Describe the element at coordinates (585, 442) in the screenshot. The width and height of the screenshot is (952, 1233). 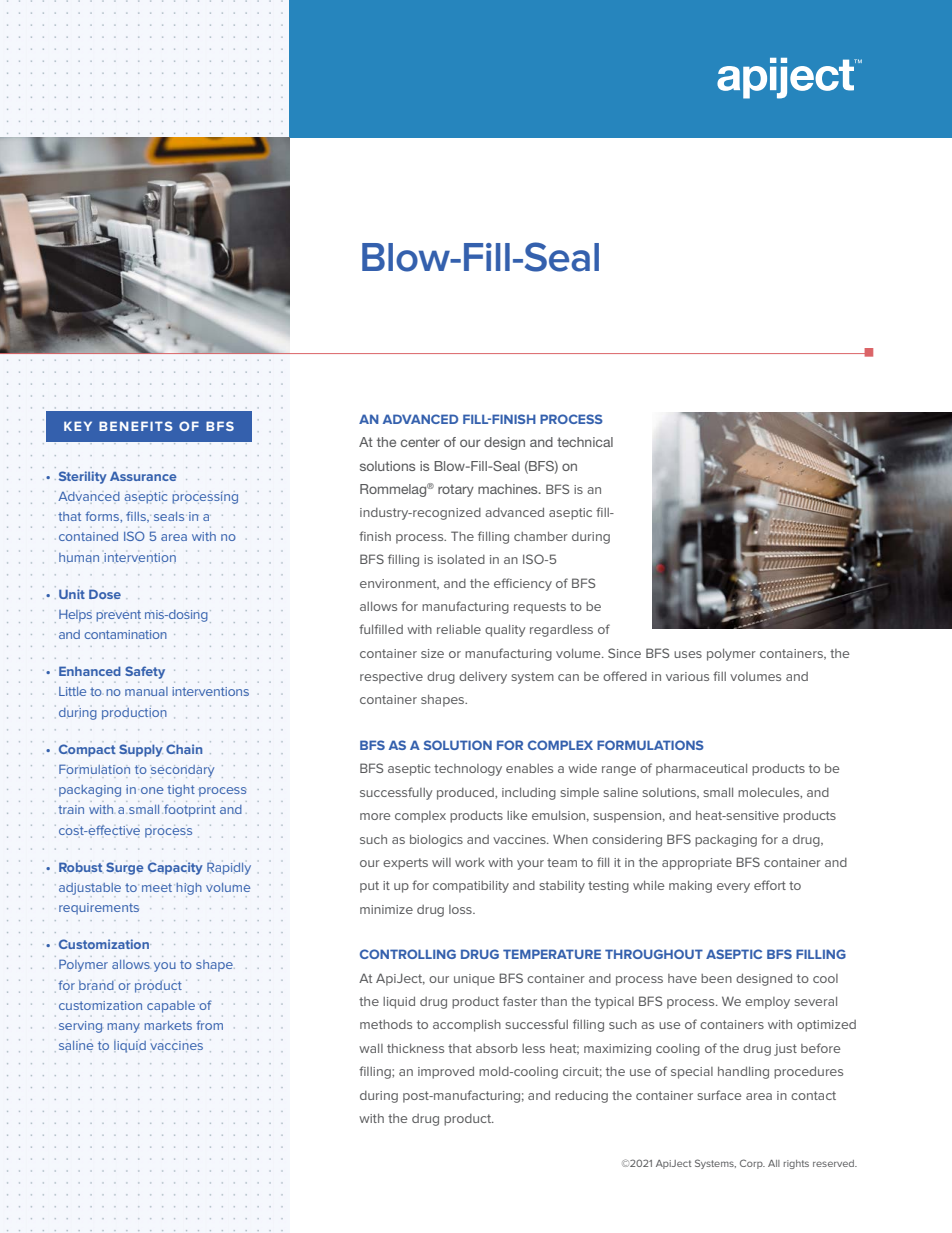
I see `technical` at that location.
